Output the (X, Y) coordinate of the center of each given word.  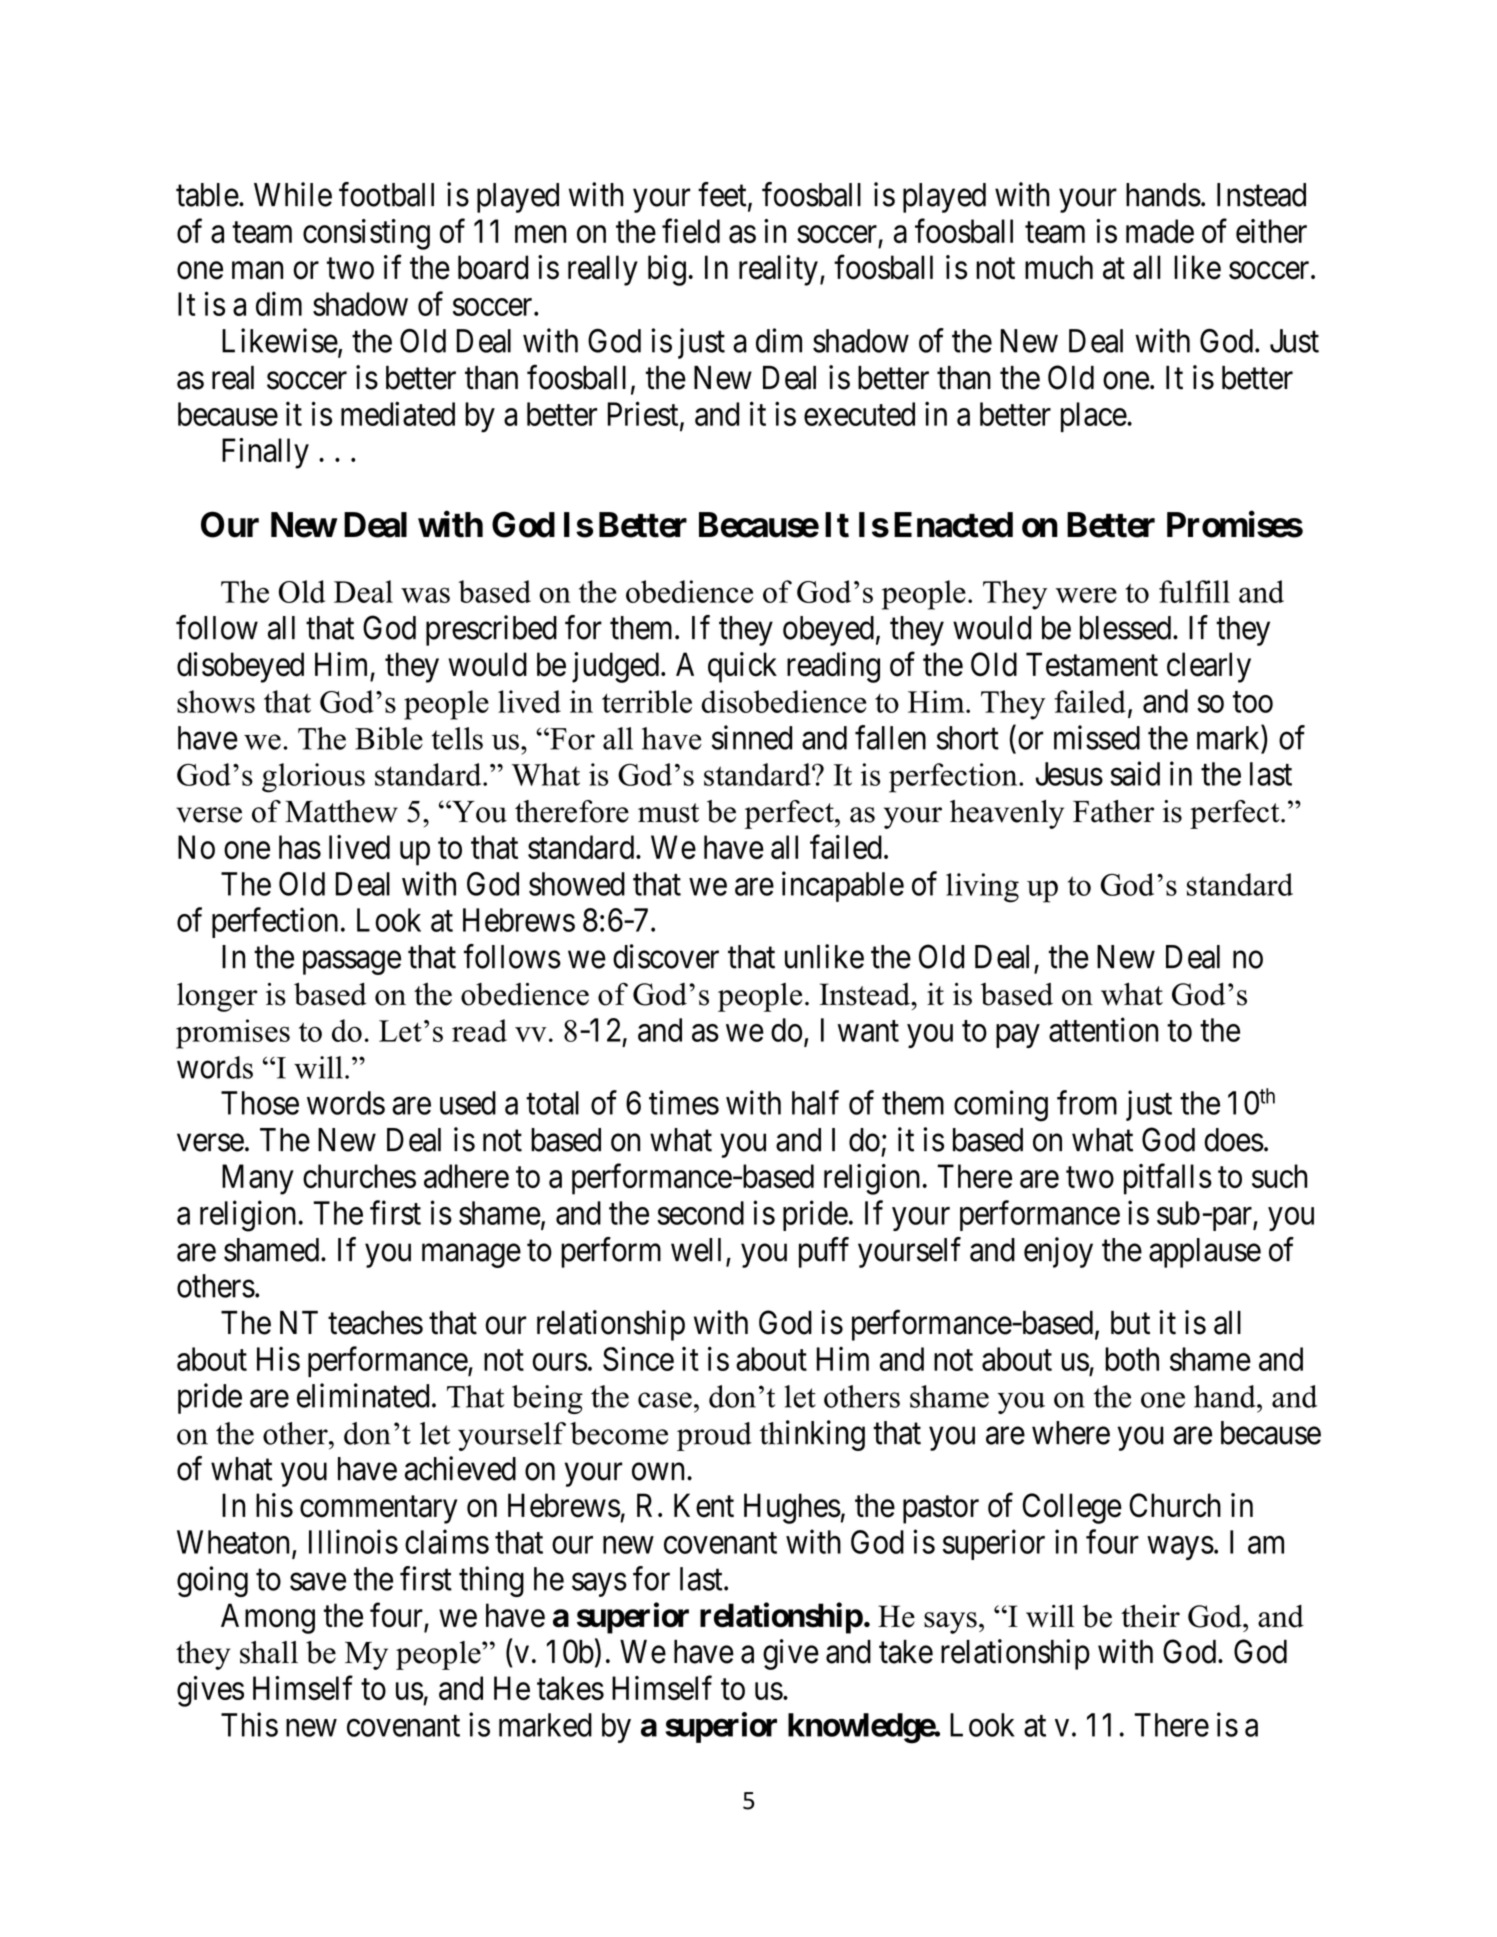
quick (742, 667)
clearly (1209, 667)
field (691, 231)
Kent (704, 1505)
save (318, 1582)
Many (258, 1179)
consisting (366, 234)
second (700, 1213)
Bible (389, 738)
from (1087, 1102)
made (1160, 231)
